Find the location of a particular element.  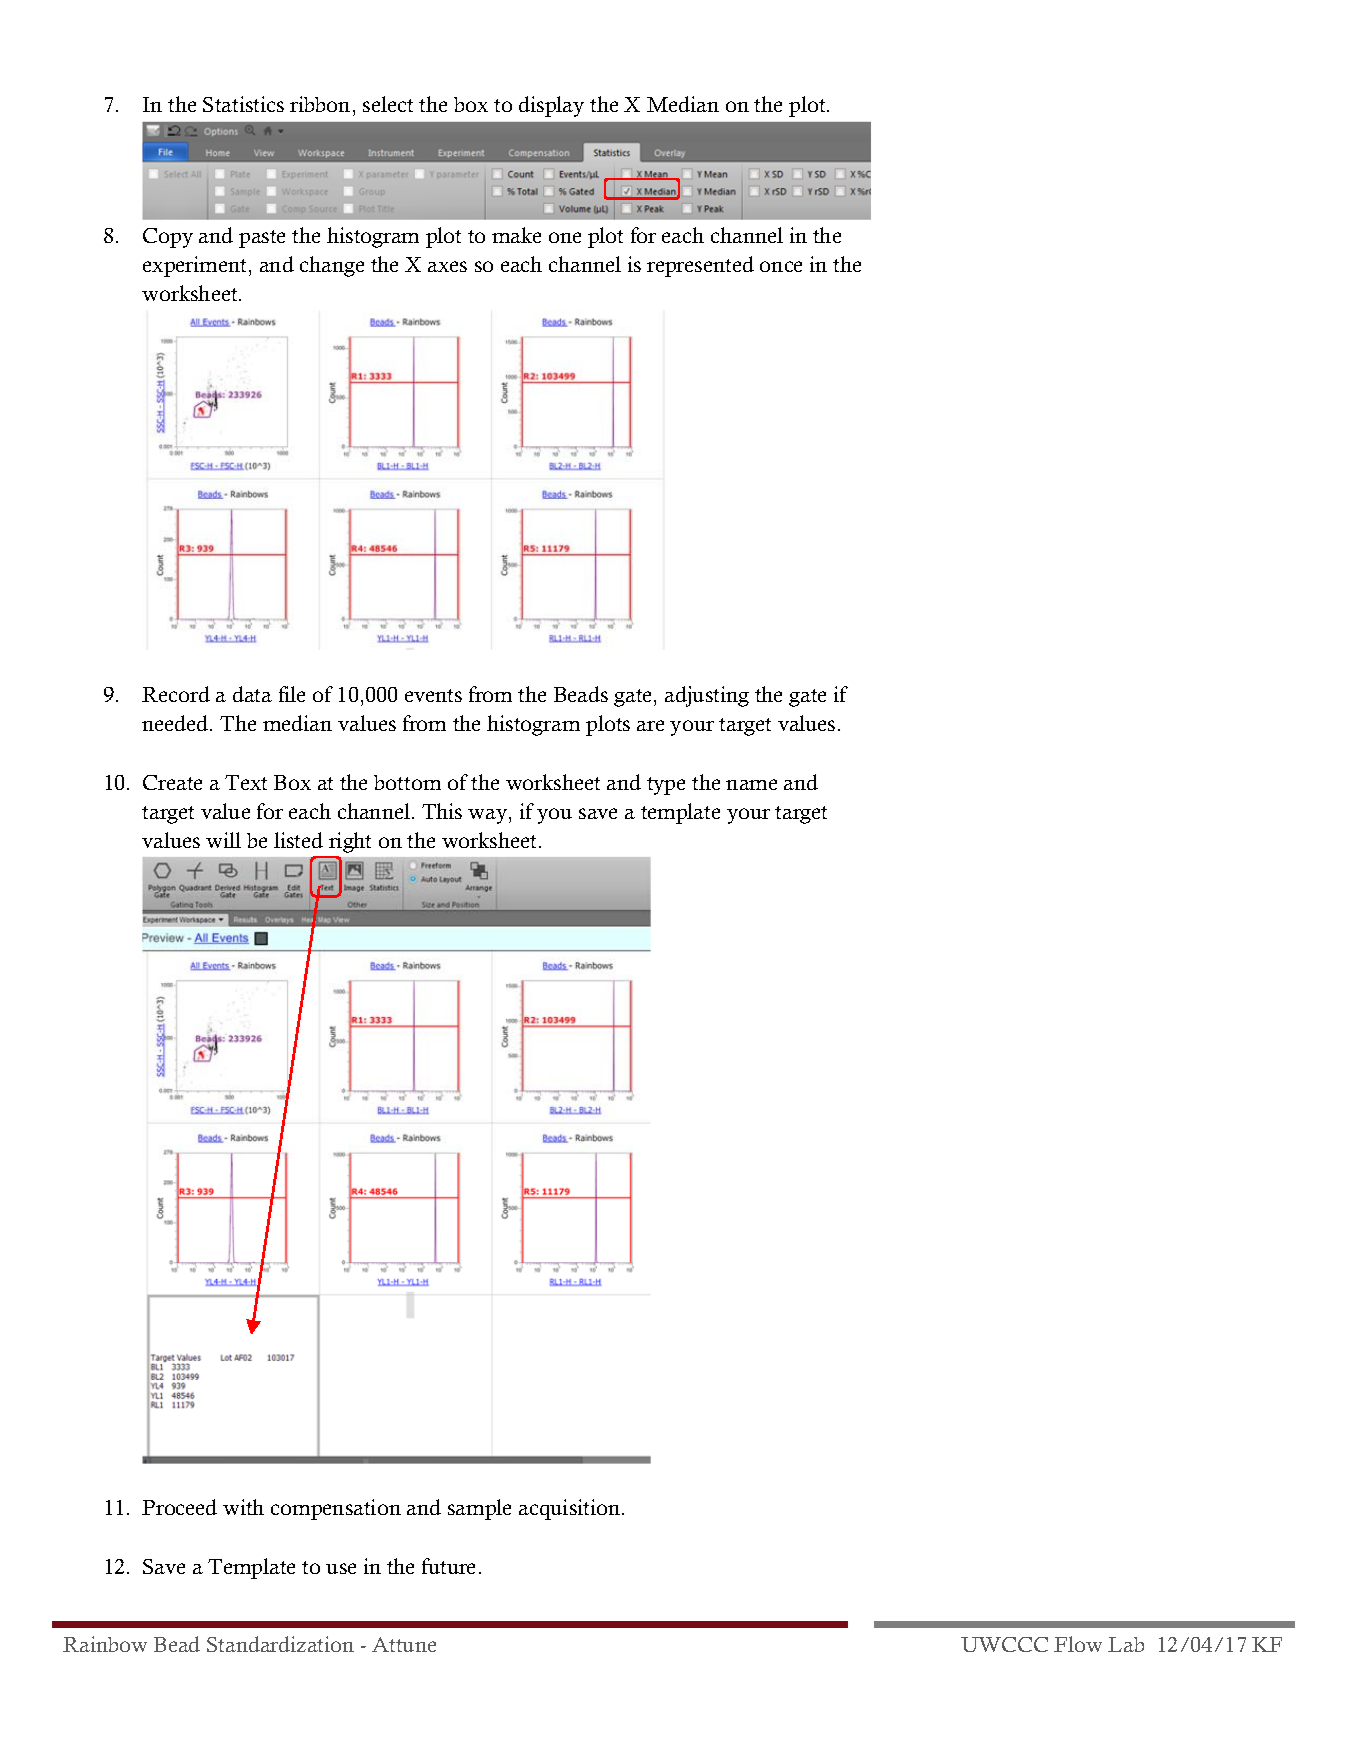

change is located at coordinates (332, 266).
